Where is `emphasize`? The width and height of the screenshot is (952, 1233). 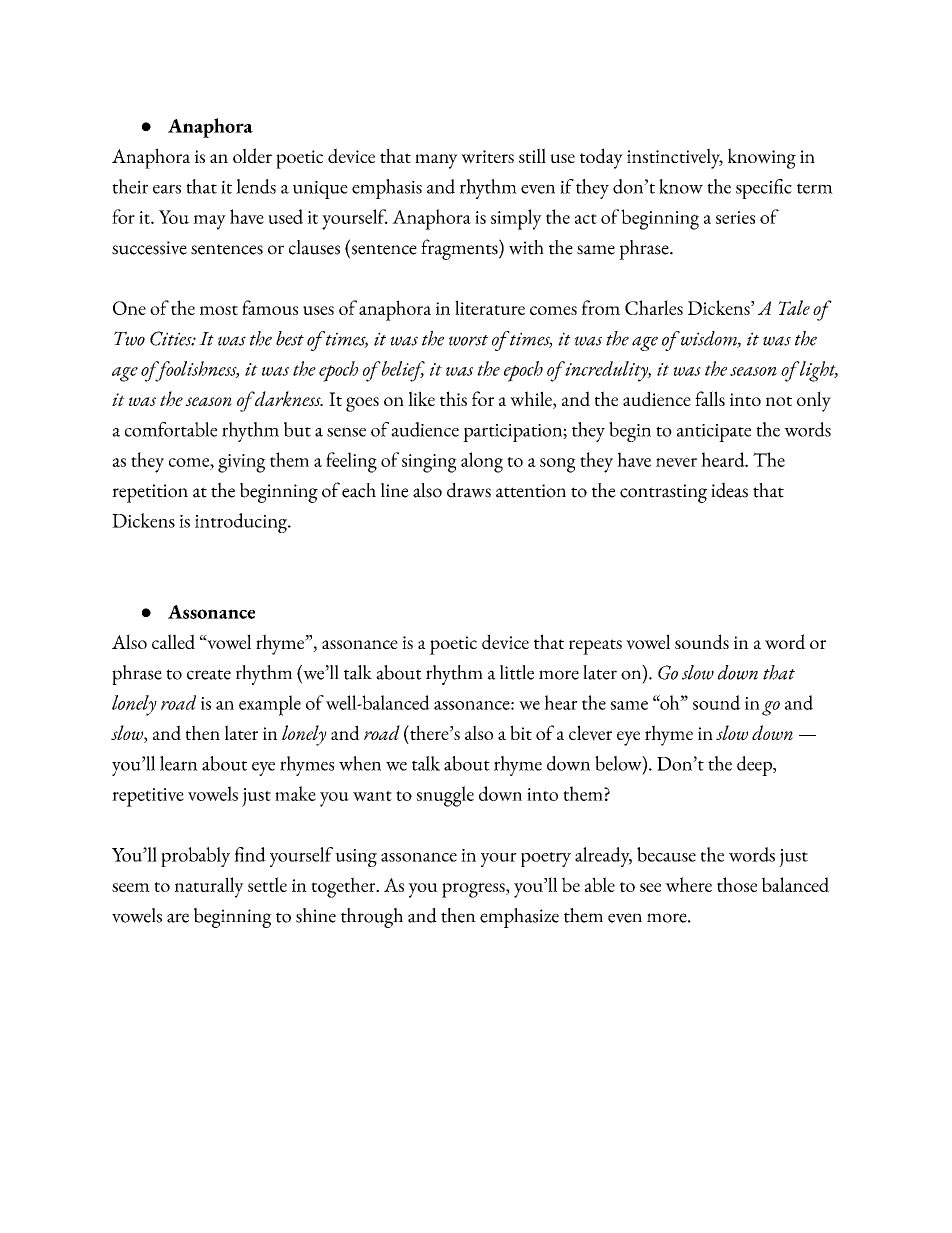
emphasize is located at coordinates (519, 918).
